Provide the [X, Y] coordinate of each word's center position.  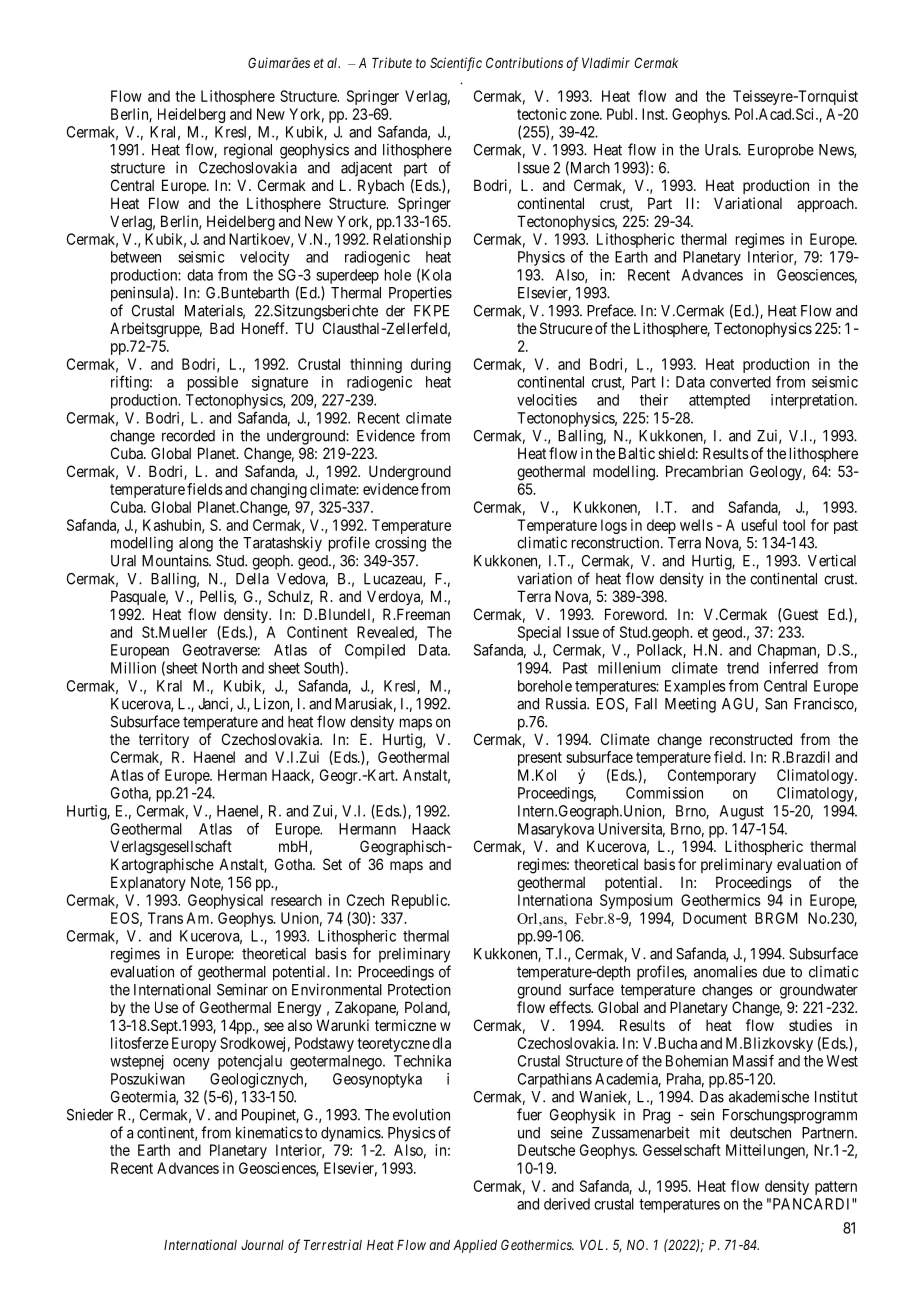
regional [248, 151]
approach [826, 205]
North [219, 668]
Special [539, 633]
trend [743, 668]
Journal [262, 1245]
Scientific [456, 64]
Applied [475, 1246]
